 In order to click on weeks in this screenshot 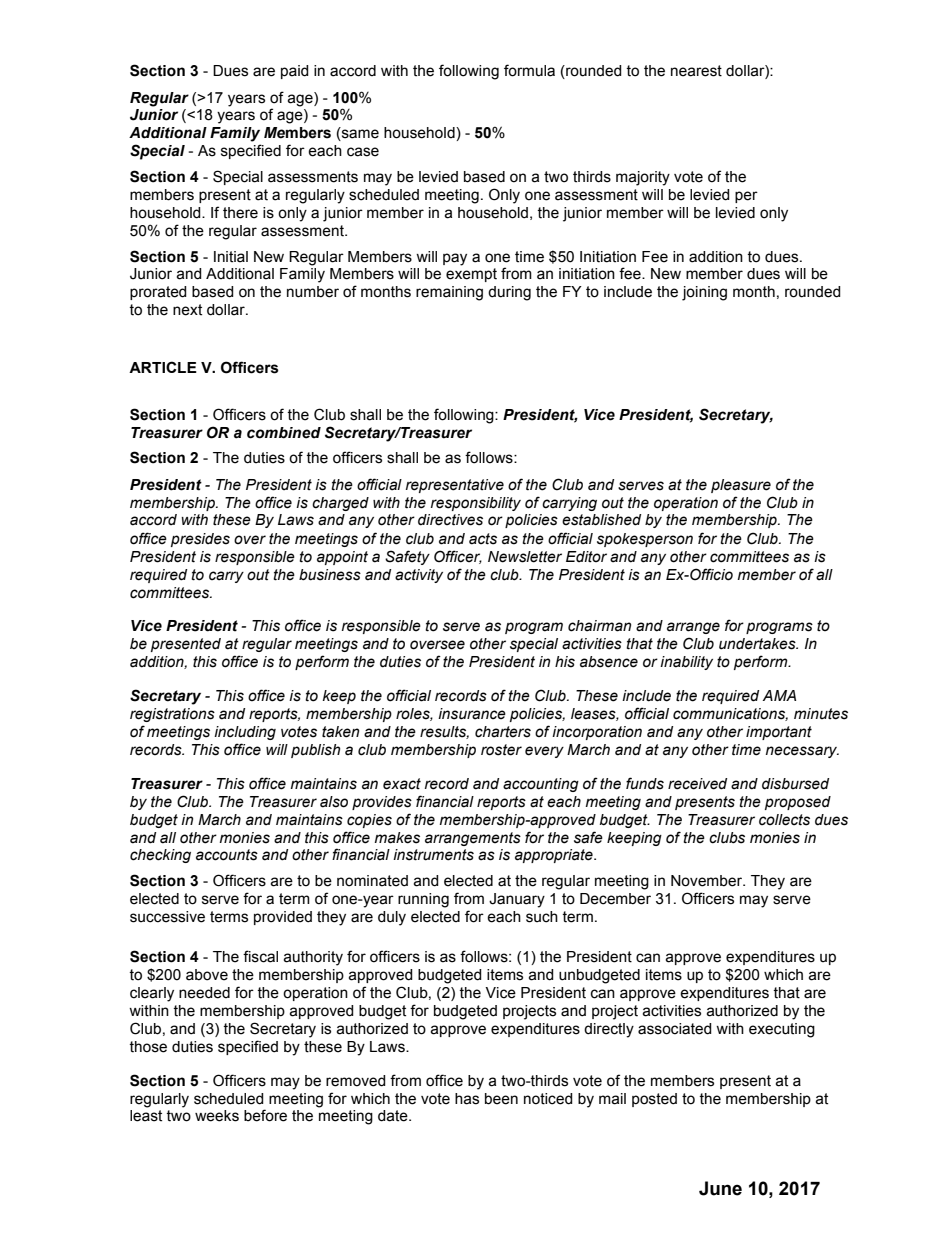, I will do `click(217, 1116)`.
